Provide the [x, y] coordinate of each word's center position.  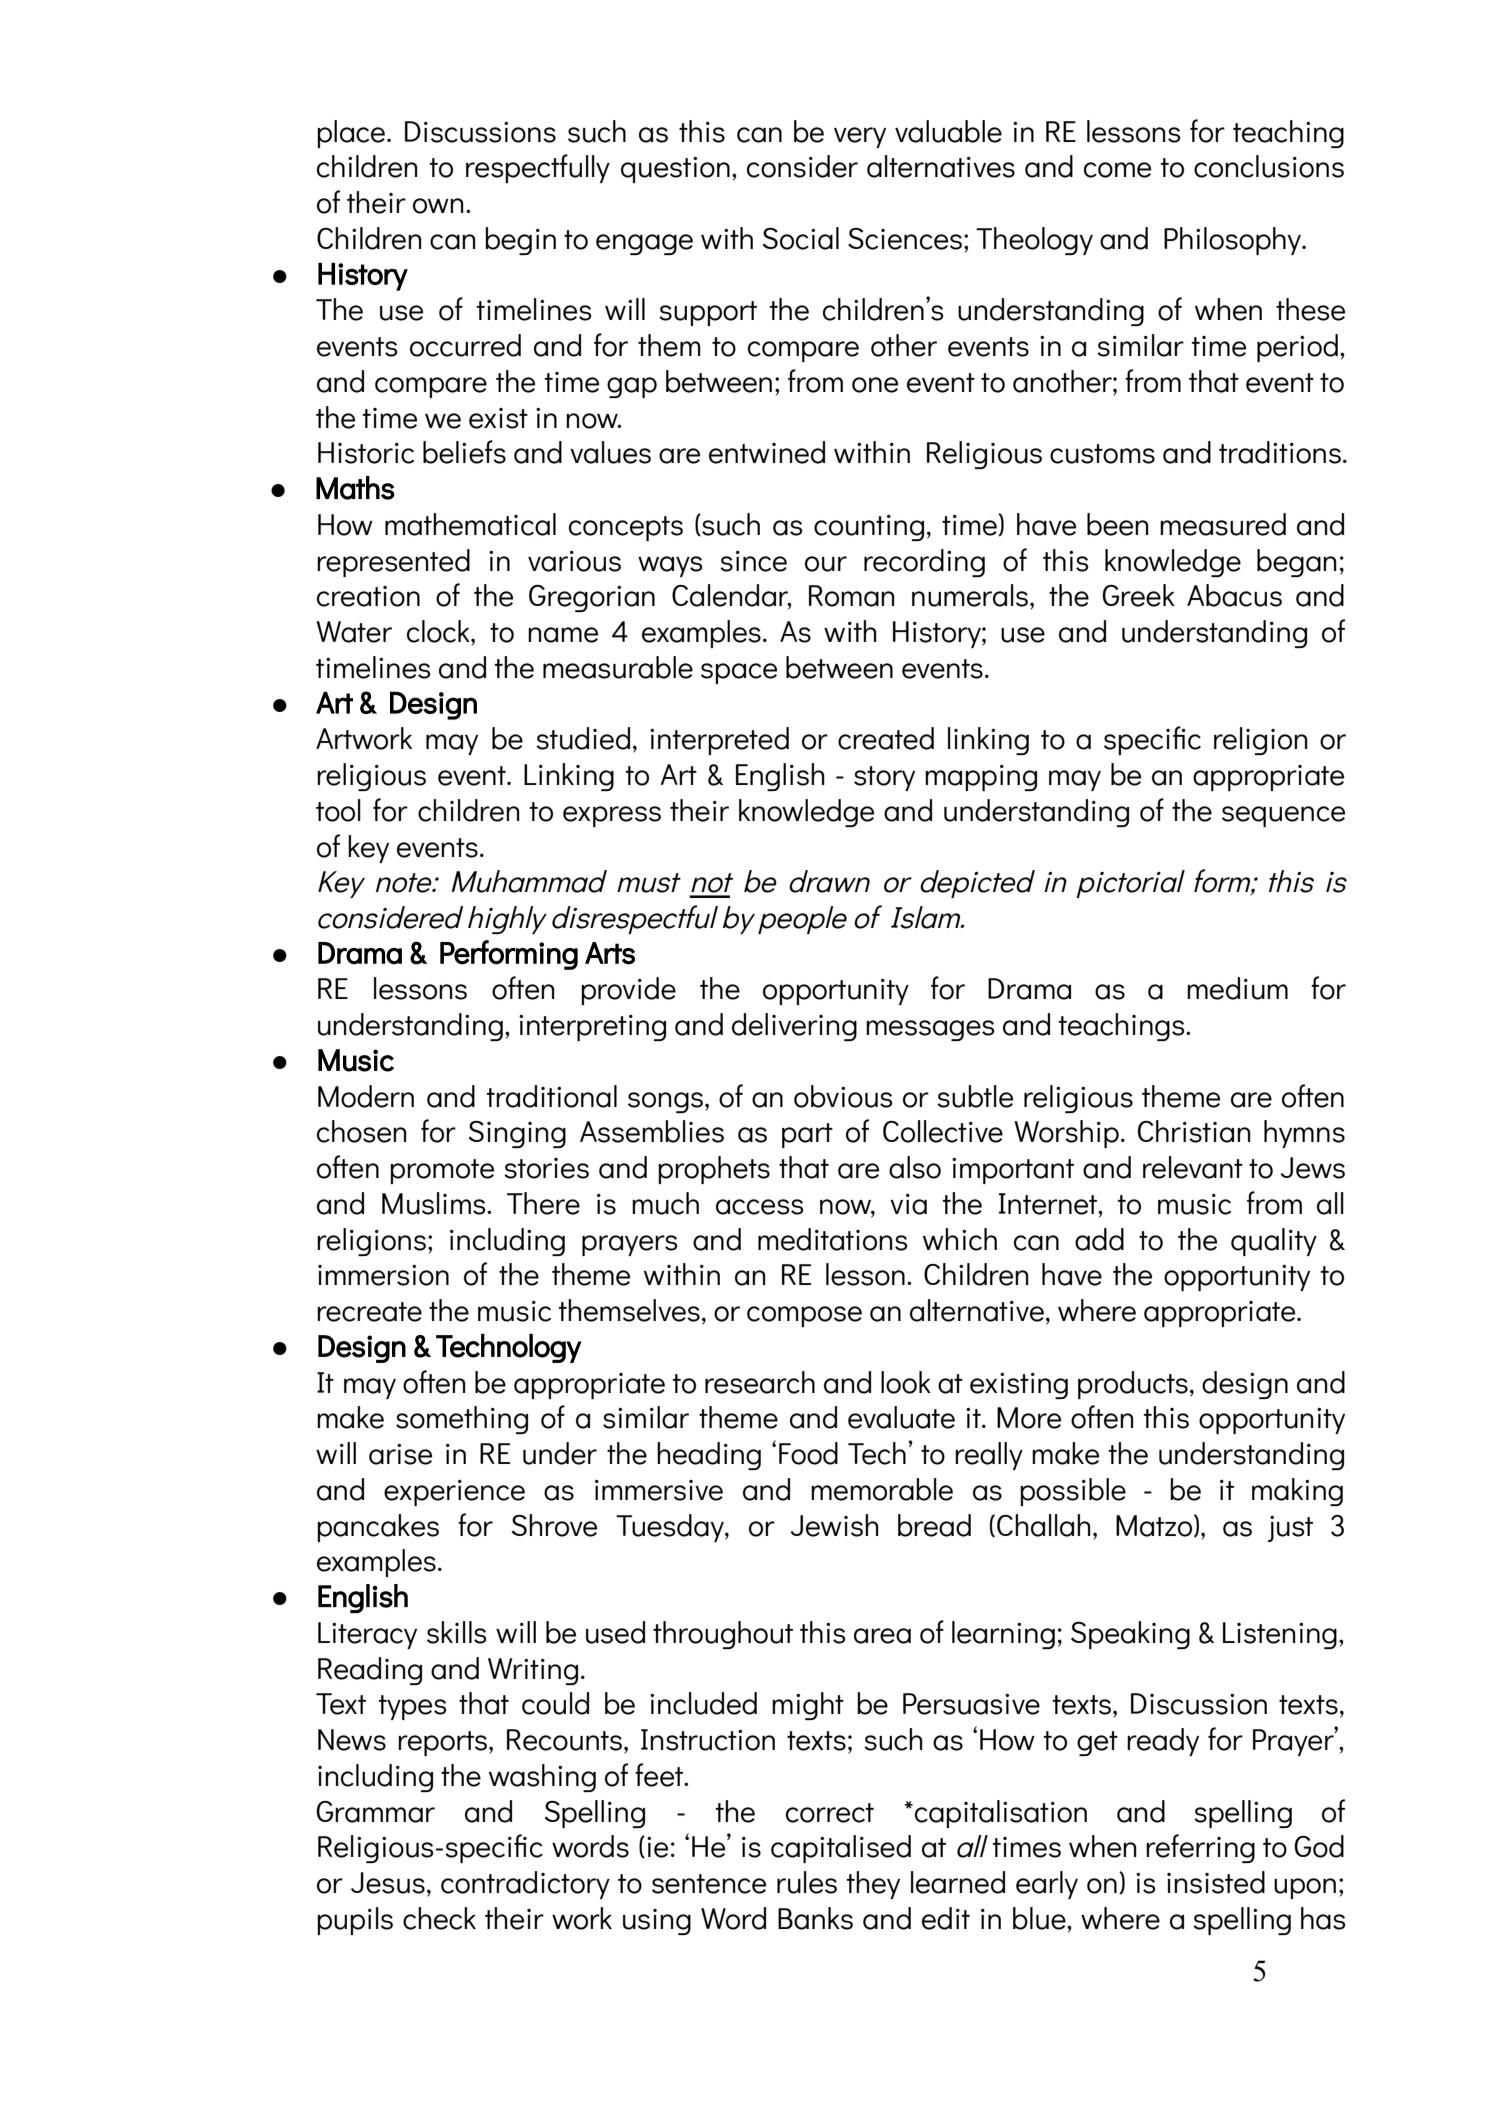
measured [1223, 524]
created [886, 738]
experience [454, 1493]
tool [338, 810]
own [438, 206]
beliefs [464, 452]
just [1290, 1529]
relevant [1193, 1167]
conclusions [1269, 166]
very [860, 137]
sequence [1283, 816]
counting [869, 528]
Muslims [435, 1203]
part [807, 1135]
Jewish [834, 1525]
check [439, 1918]
